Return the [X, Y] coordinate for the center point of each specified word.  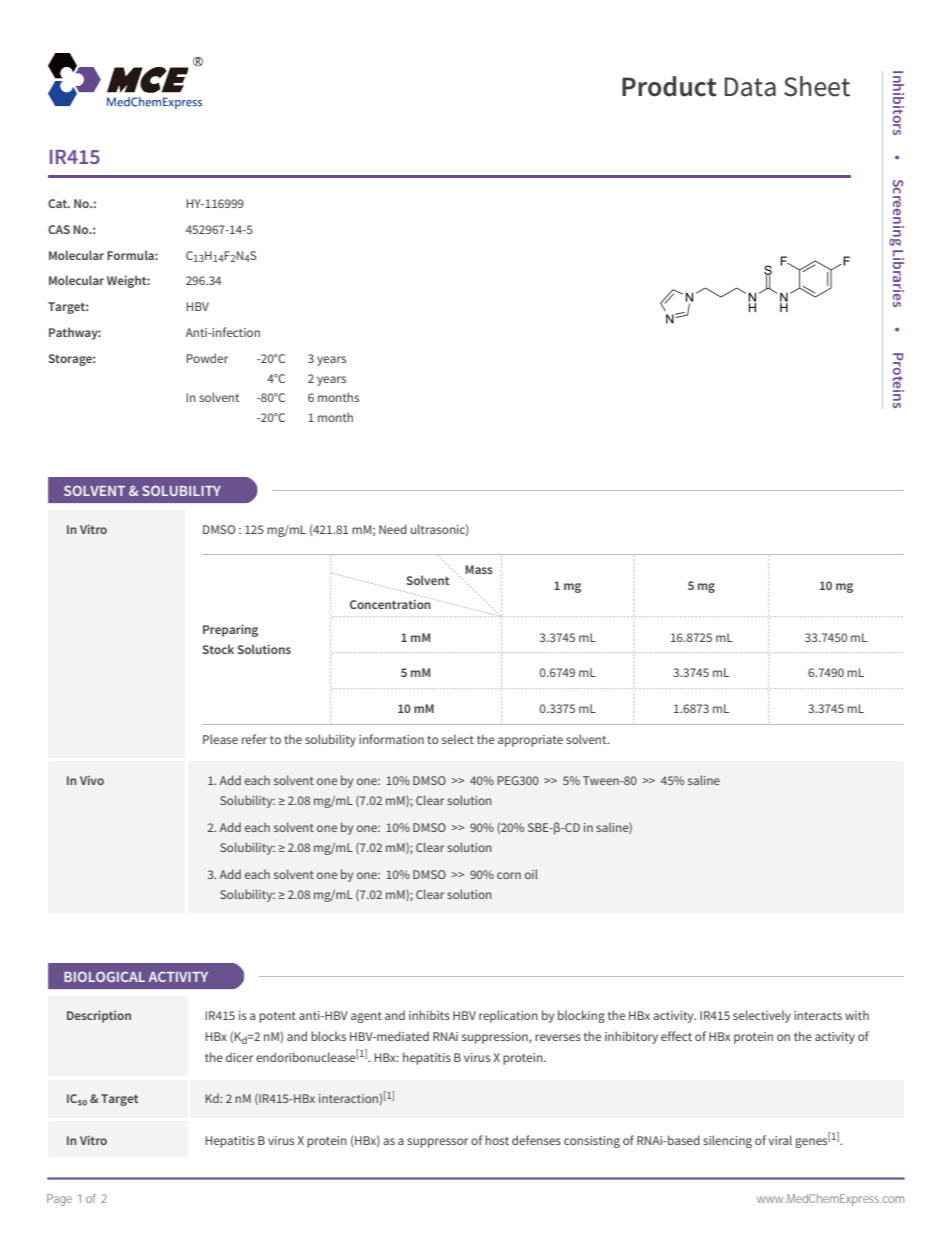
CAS [59, 229]
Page [59, 1200]
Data [750, 87]
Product [669, 86]
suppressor [437, 1143]
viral [780, 1140]
